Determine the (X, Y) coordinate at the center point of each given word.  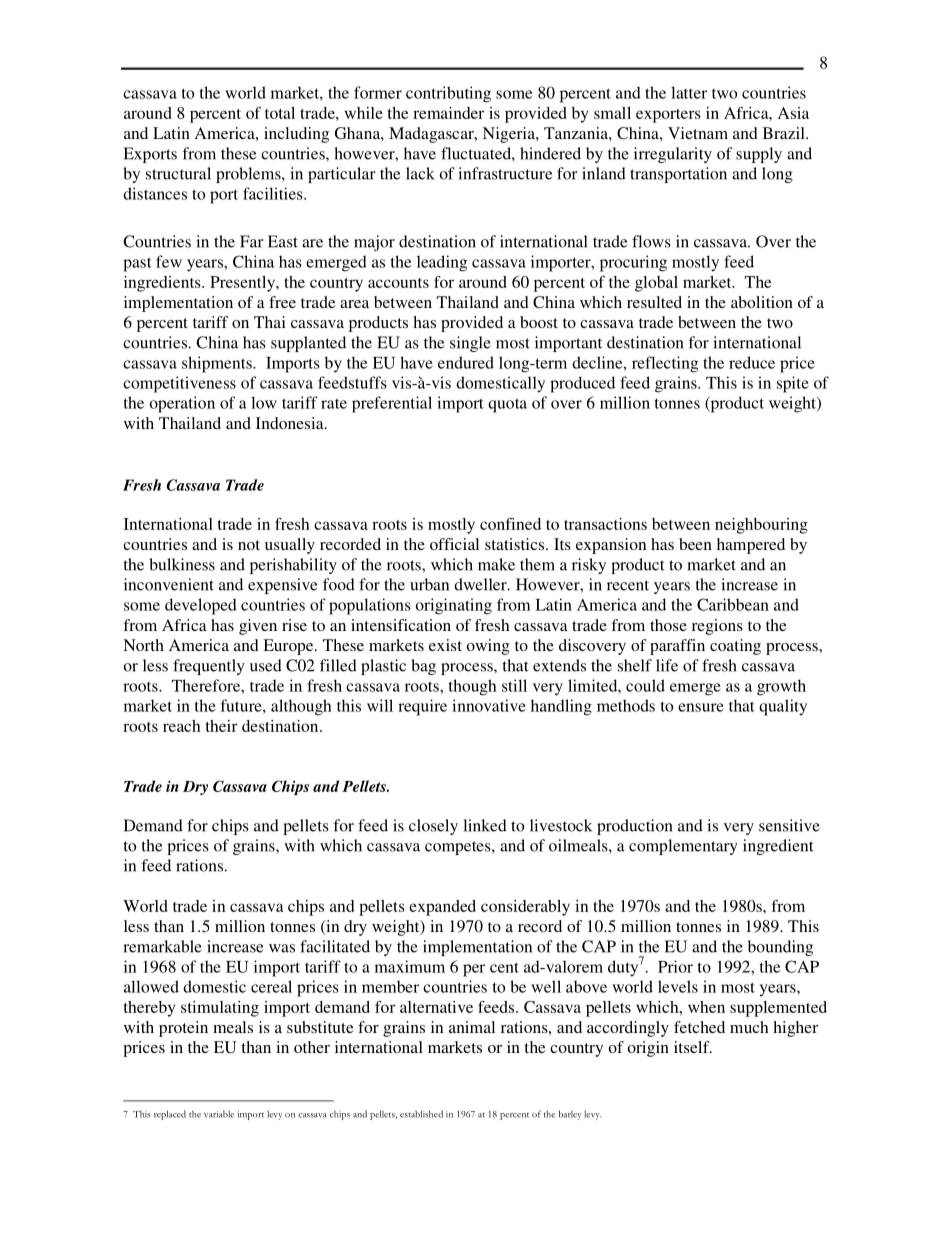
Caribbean (733, 604)
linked (485, 825)
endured (466, 362)
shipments (218, 364)
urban (429, 584)
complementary (683, 847)
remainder (448, 113)
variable (219, 1114)
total (280, 113)
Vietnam (698, 133)
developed (201, 606)
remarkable (162, 946)
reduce (752, 362)
